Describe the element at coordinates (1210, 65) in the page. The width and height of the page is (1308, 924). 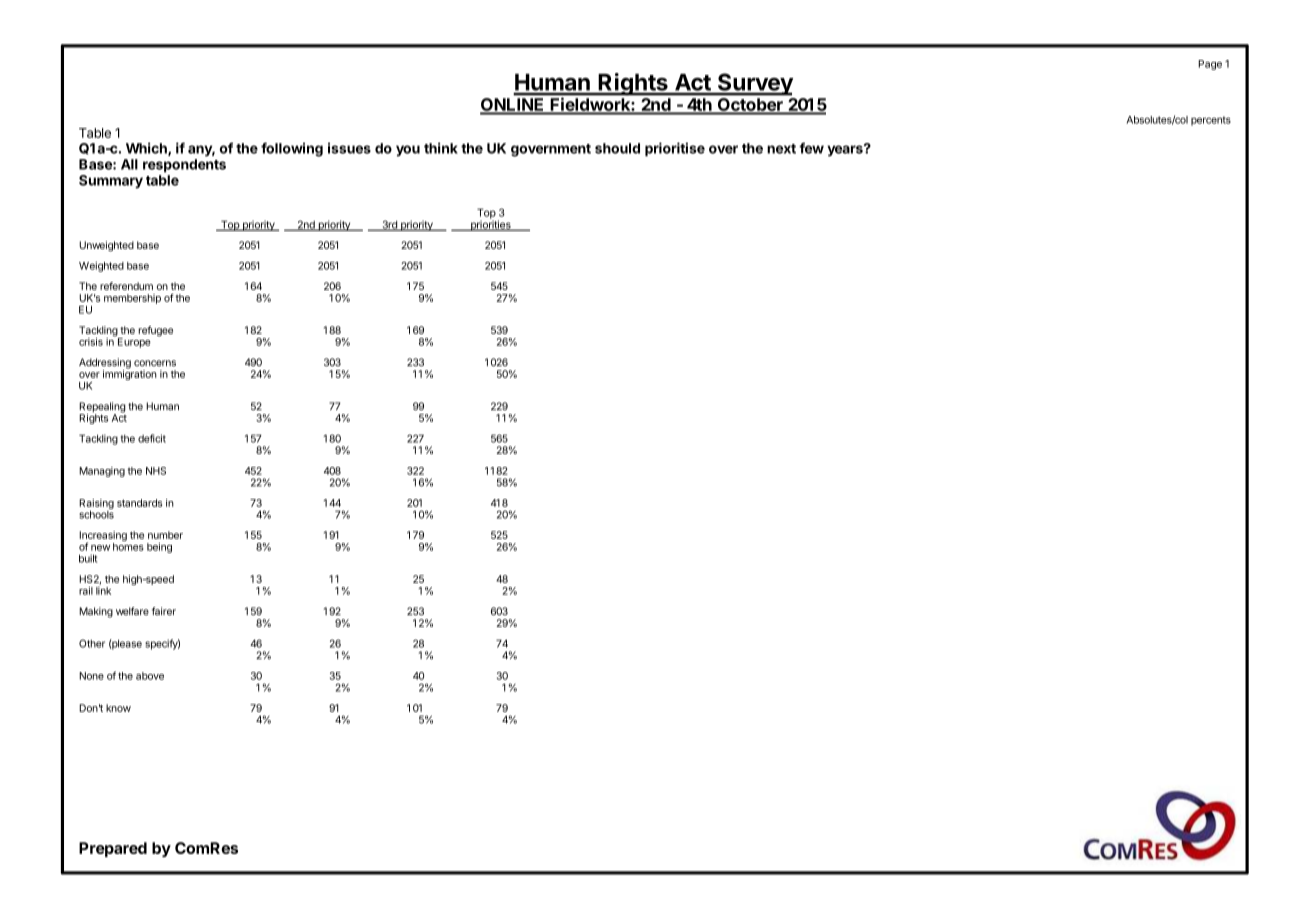
I see `Page` at that location.
